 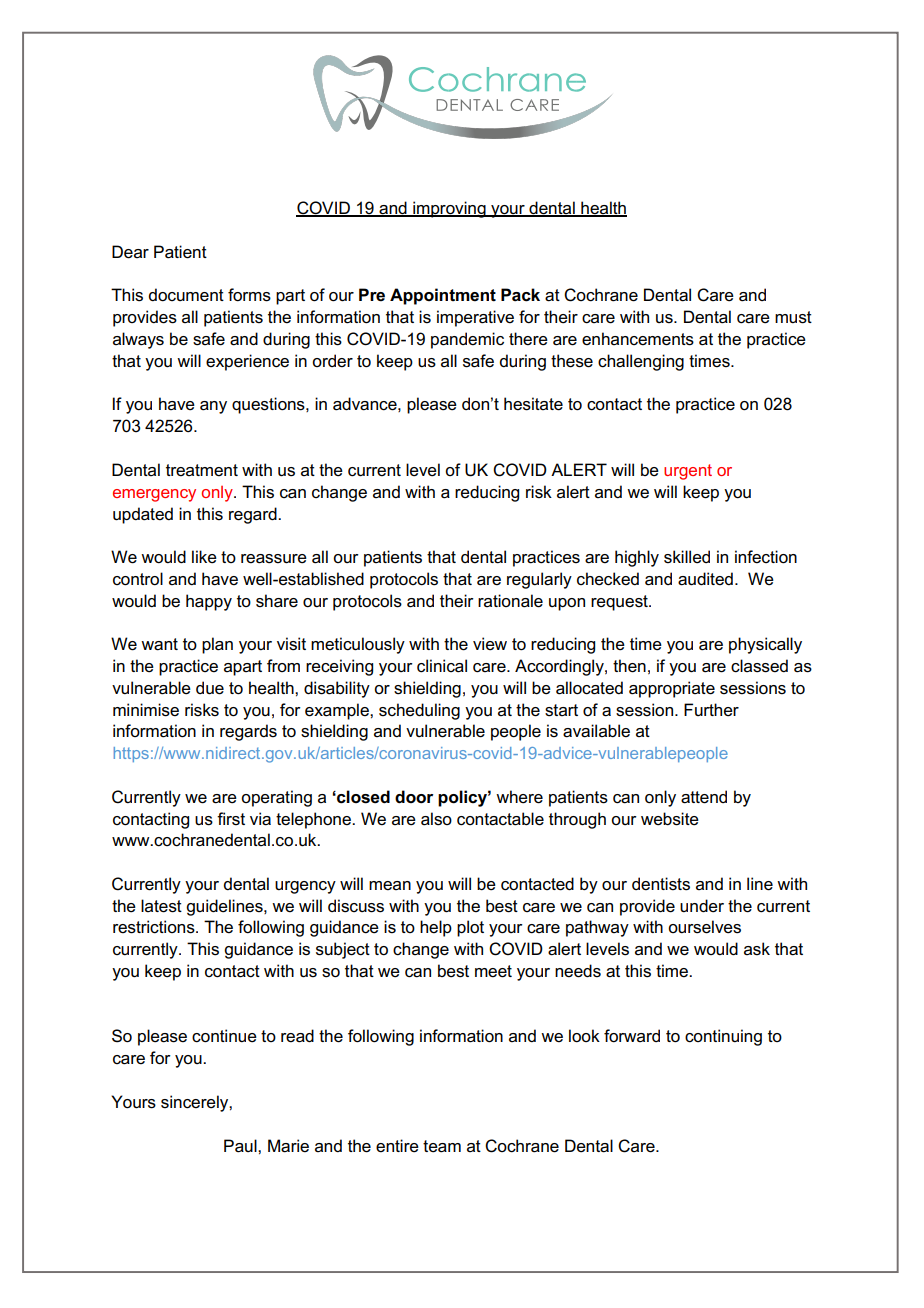 What do you see at coordinates (533, 404) in the image?
I see `hesitate` at bounding box center [533, 404].
